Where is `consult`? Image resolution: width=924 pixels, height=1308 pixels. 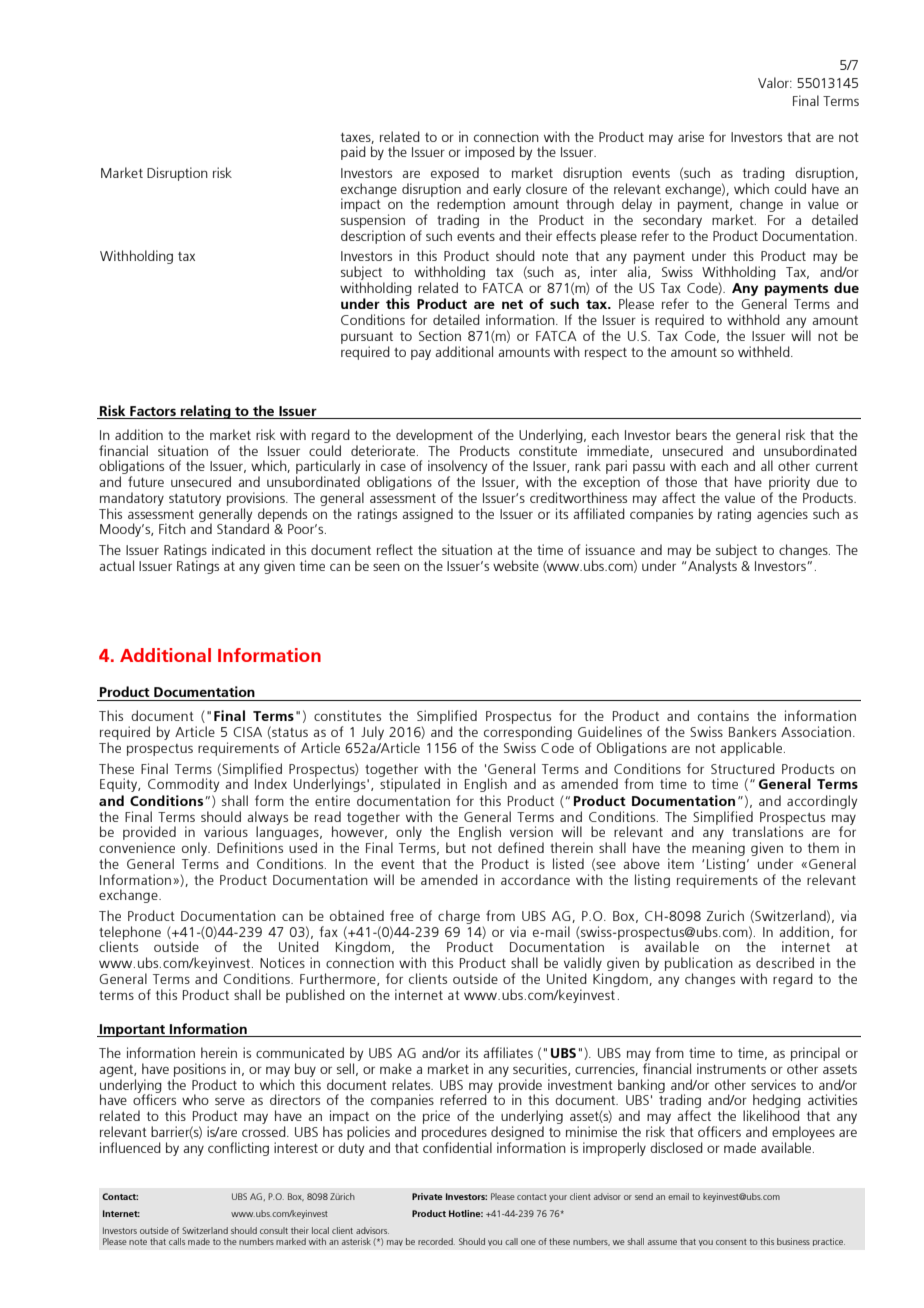
consult is located at coordinates (274, 1230).
